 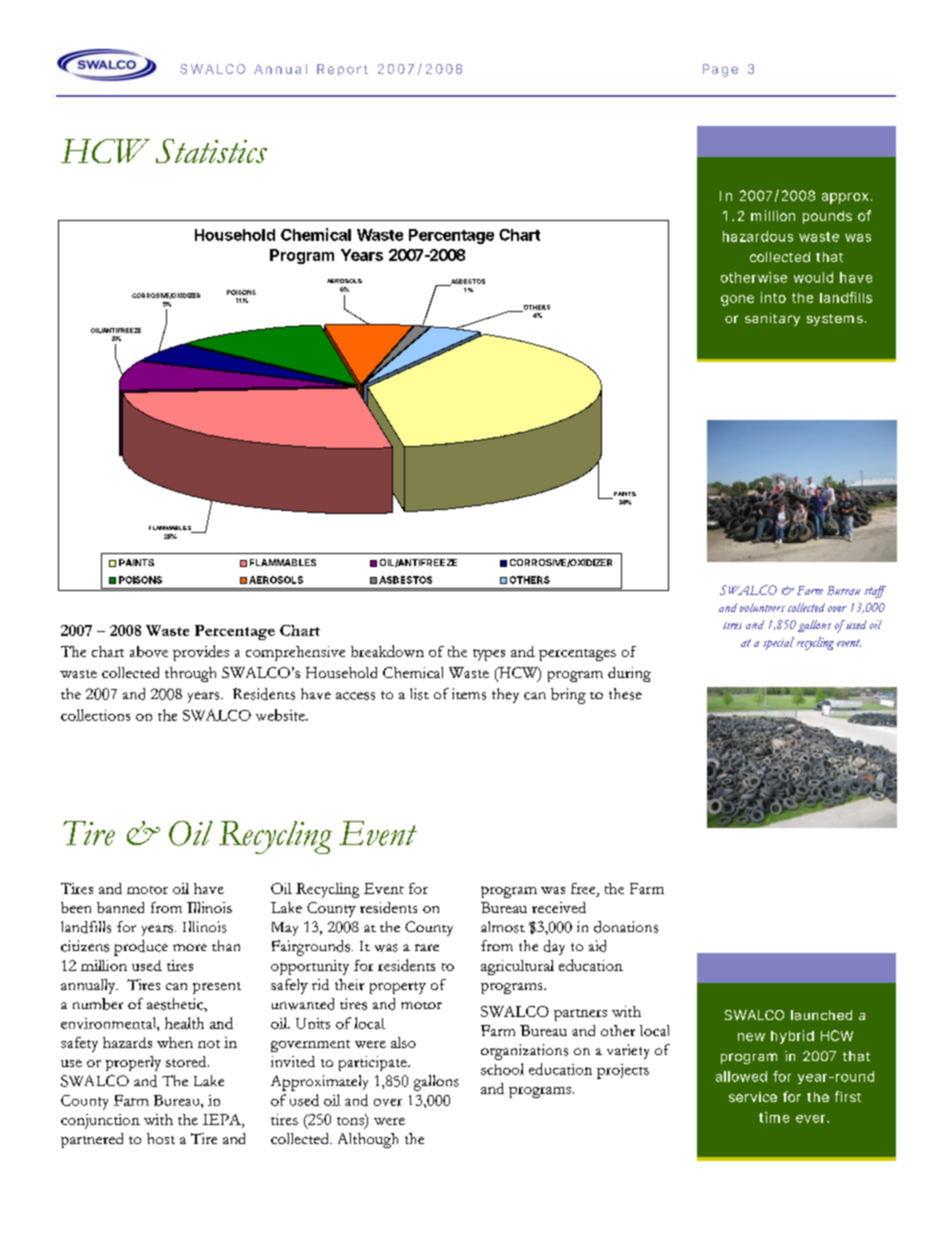 I want to click on host, so click(x=161, y=1138).
